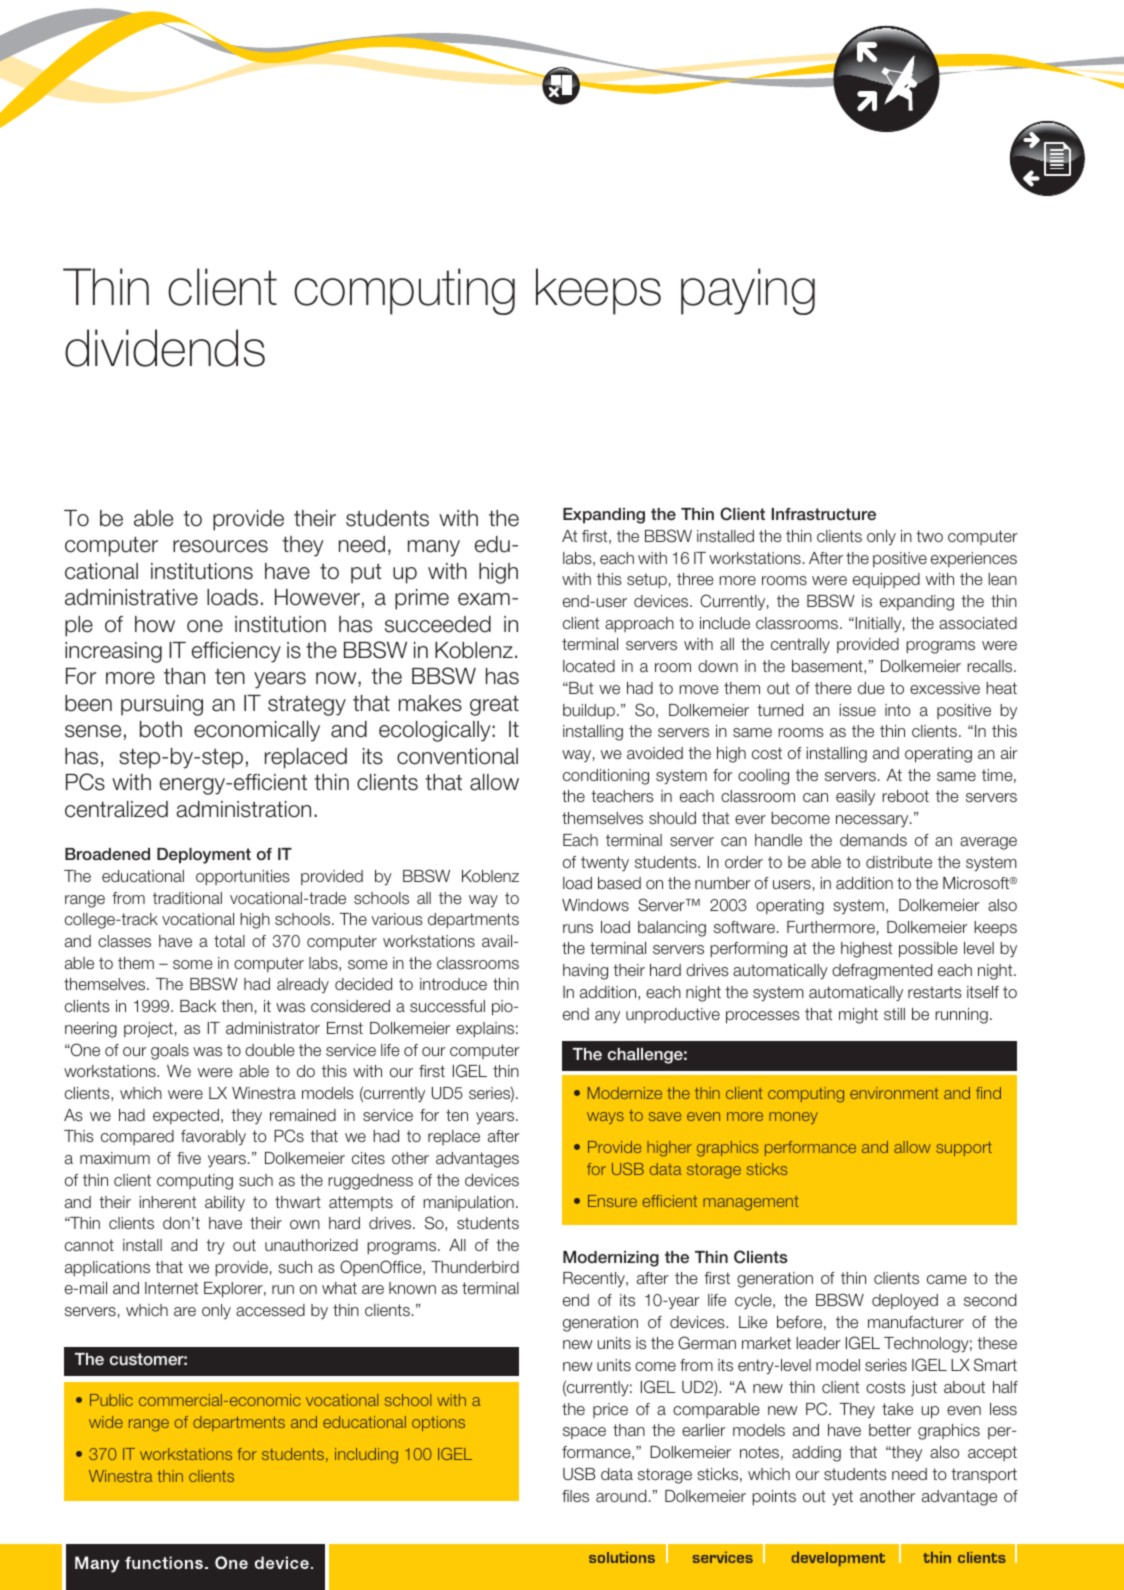 This screenshot has height=1590, width=1124. Describe the element at coordinates (748, 291) in the screenshot. I see `paying` at that location.
